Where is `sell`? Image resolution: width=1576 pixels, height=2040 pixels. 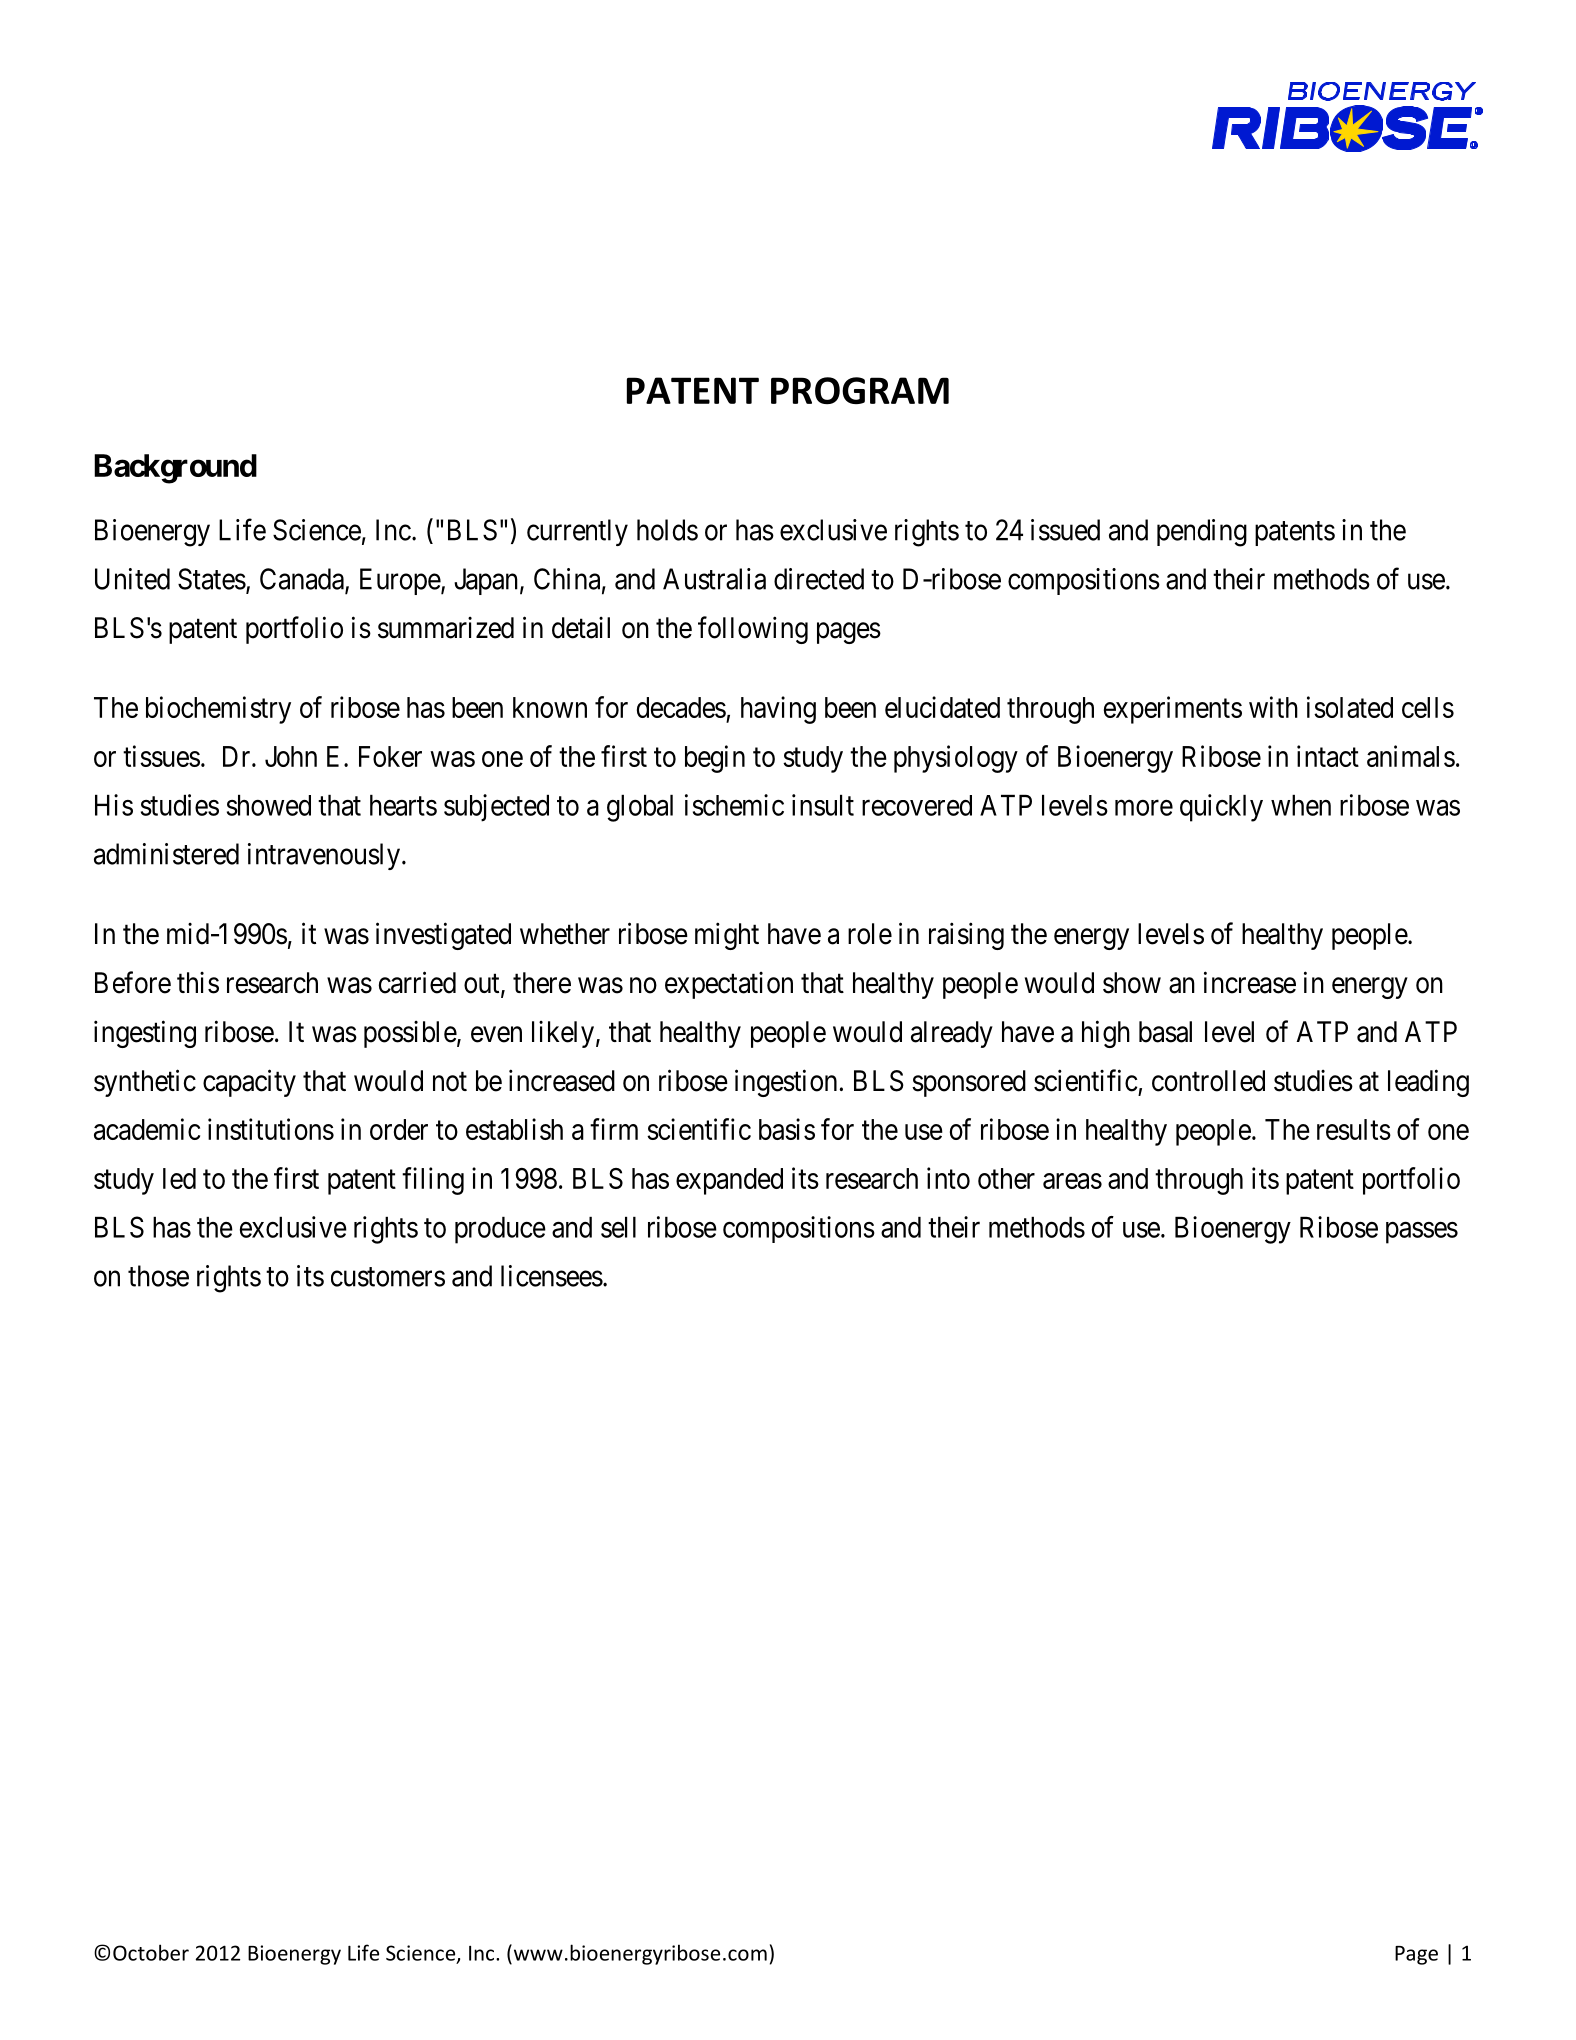
sell is located at coordinates (618, 1227).
